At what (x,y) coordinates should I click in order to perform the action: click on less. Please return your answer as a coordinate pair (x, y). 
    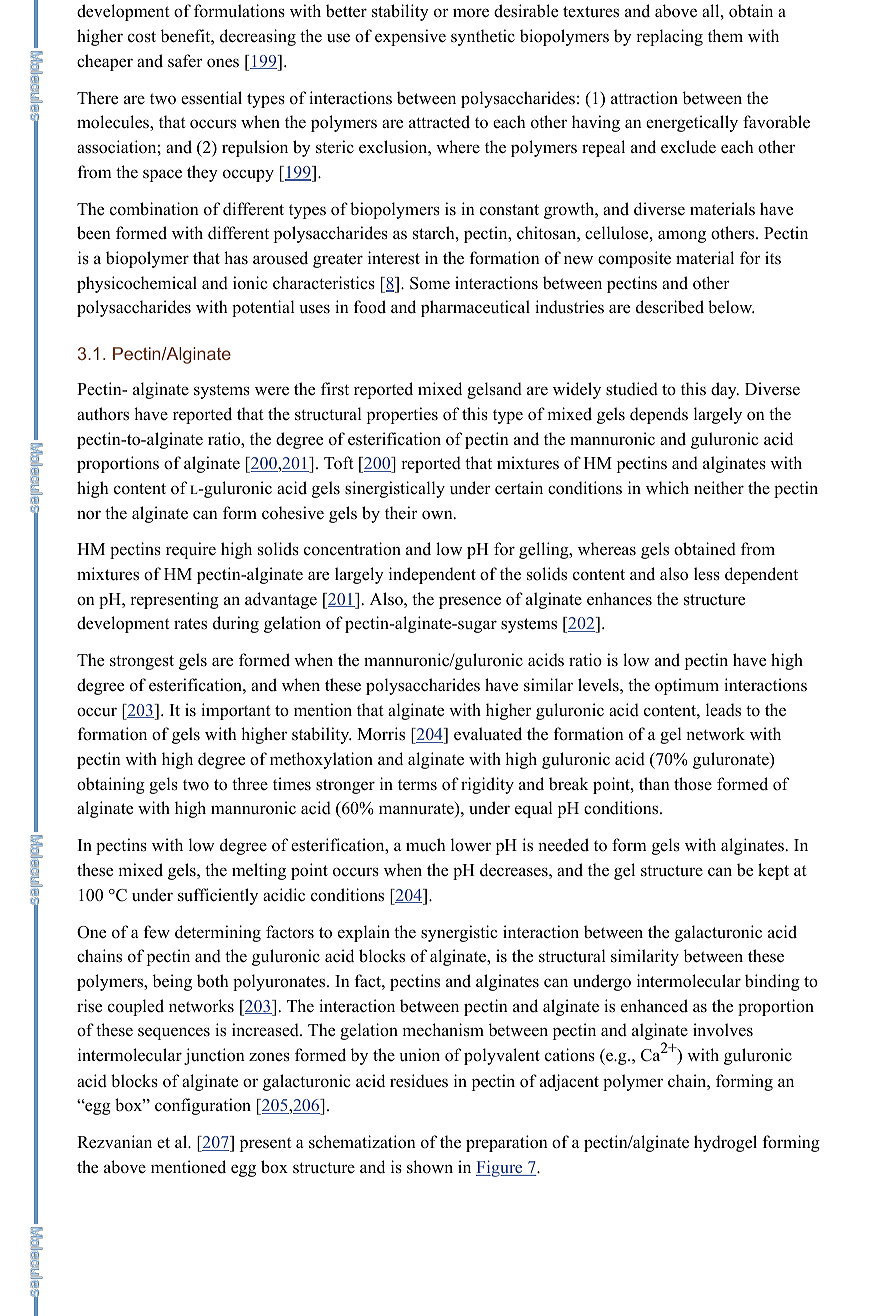
    Looking at the image, I should click on (707, 574).
